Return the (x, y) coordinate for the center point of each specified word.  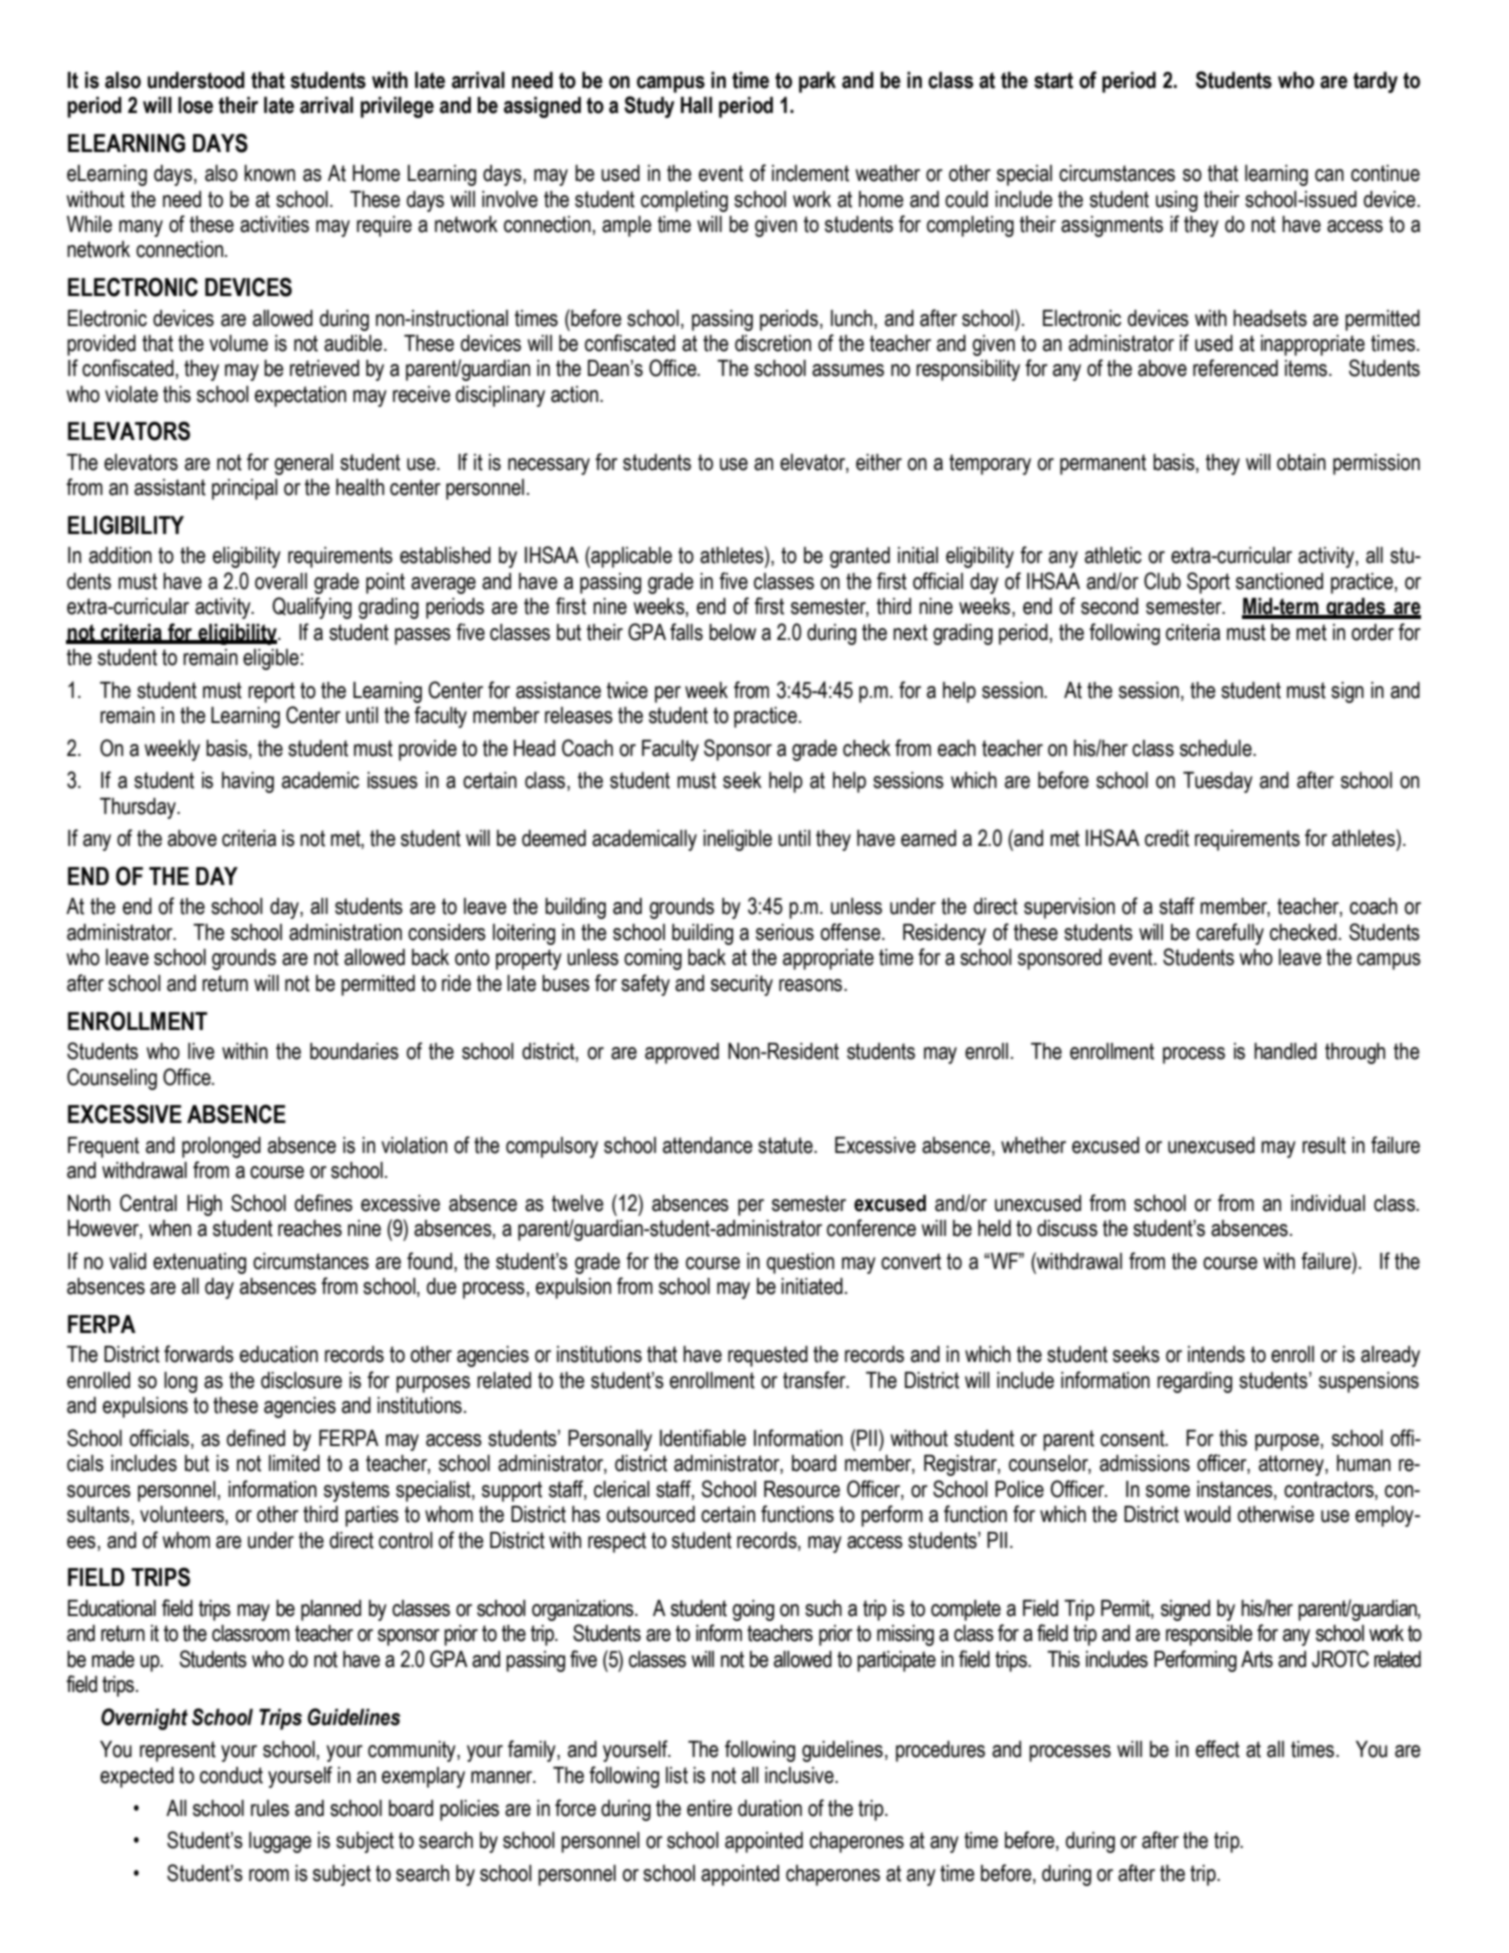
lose (195, 105)
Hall (696, 105)
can (1329, 175)
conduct (231, 1775)
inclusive (800, 1775)
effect (1218, 1749)
